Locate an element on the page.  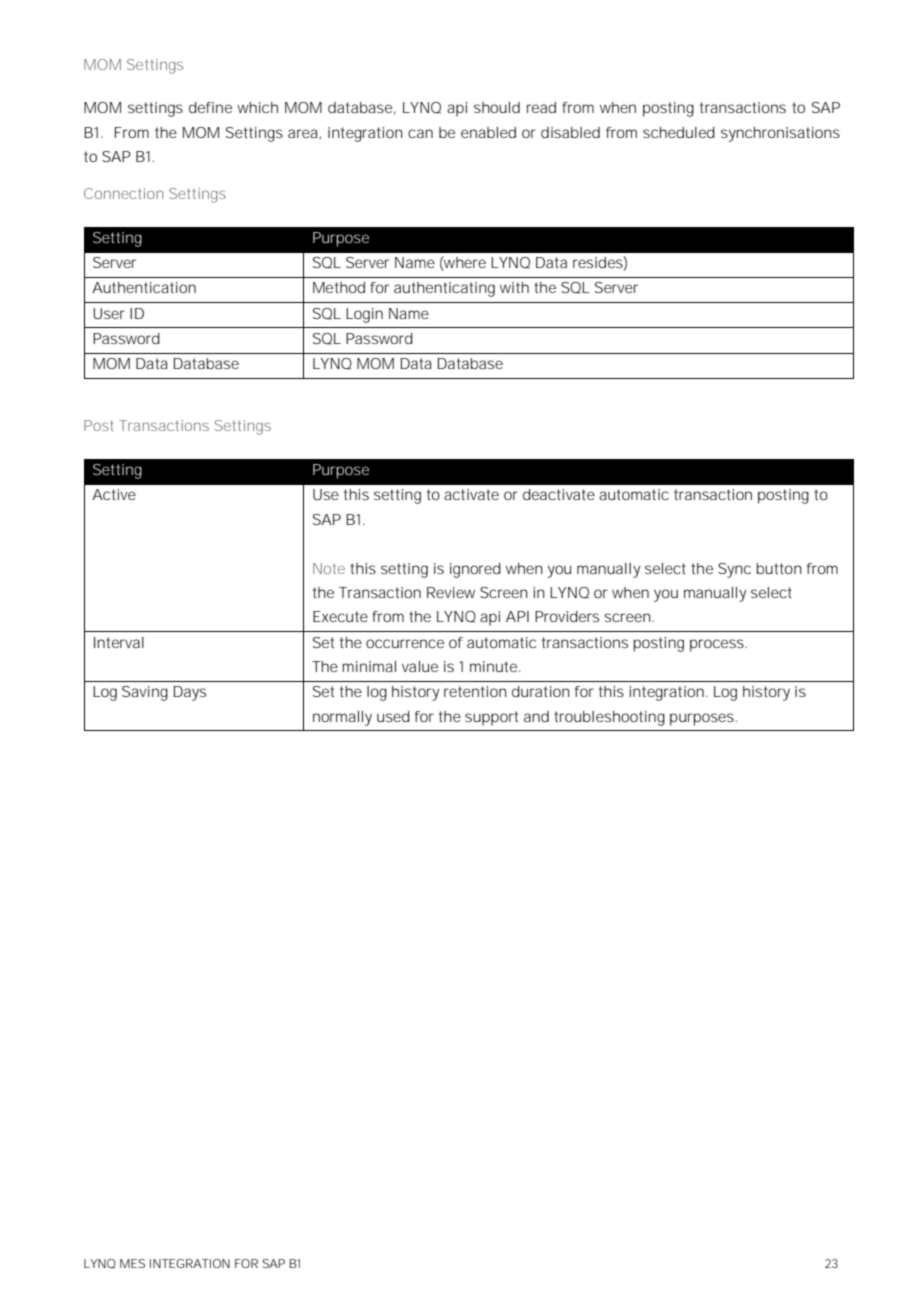
Days is located at coordinates (190, 693).
